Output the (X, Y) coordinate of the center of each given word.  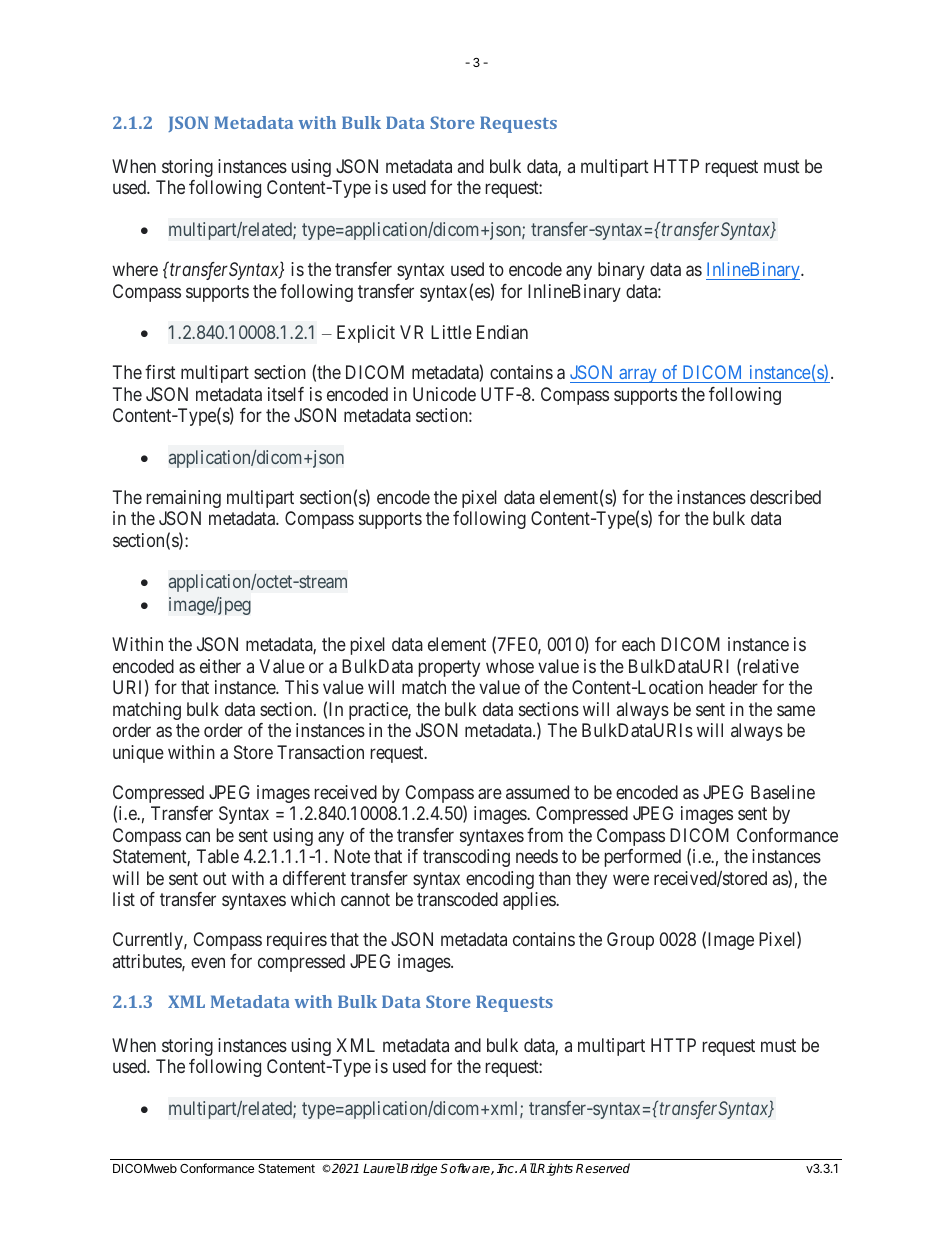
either (220, 666)
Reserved (603, 1168)
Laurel (382, 1168)
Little (451, 332)
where (135, 269)
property (449, 668)
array (638, 376)
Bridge (418, 1169)
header (733, 687)
